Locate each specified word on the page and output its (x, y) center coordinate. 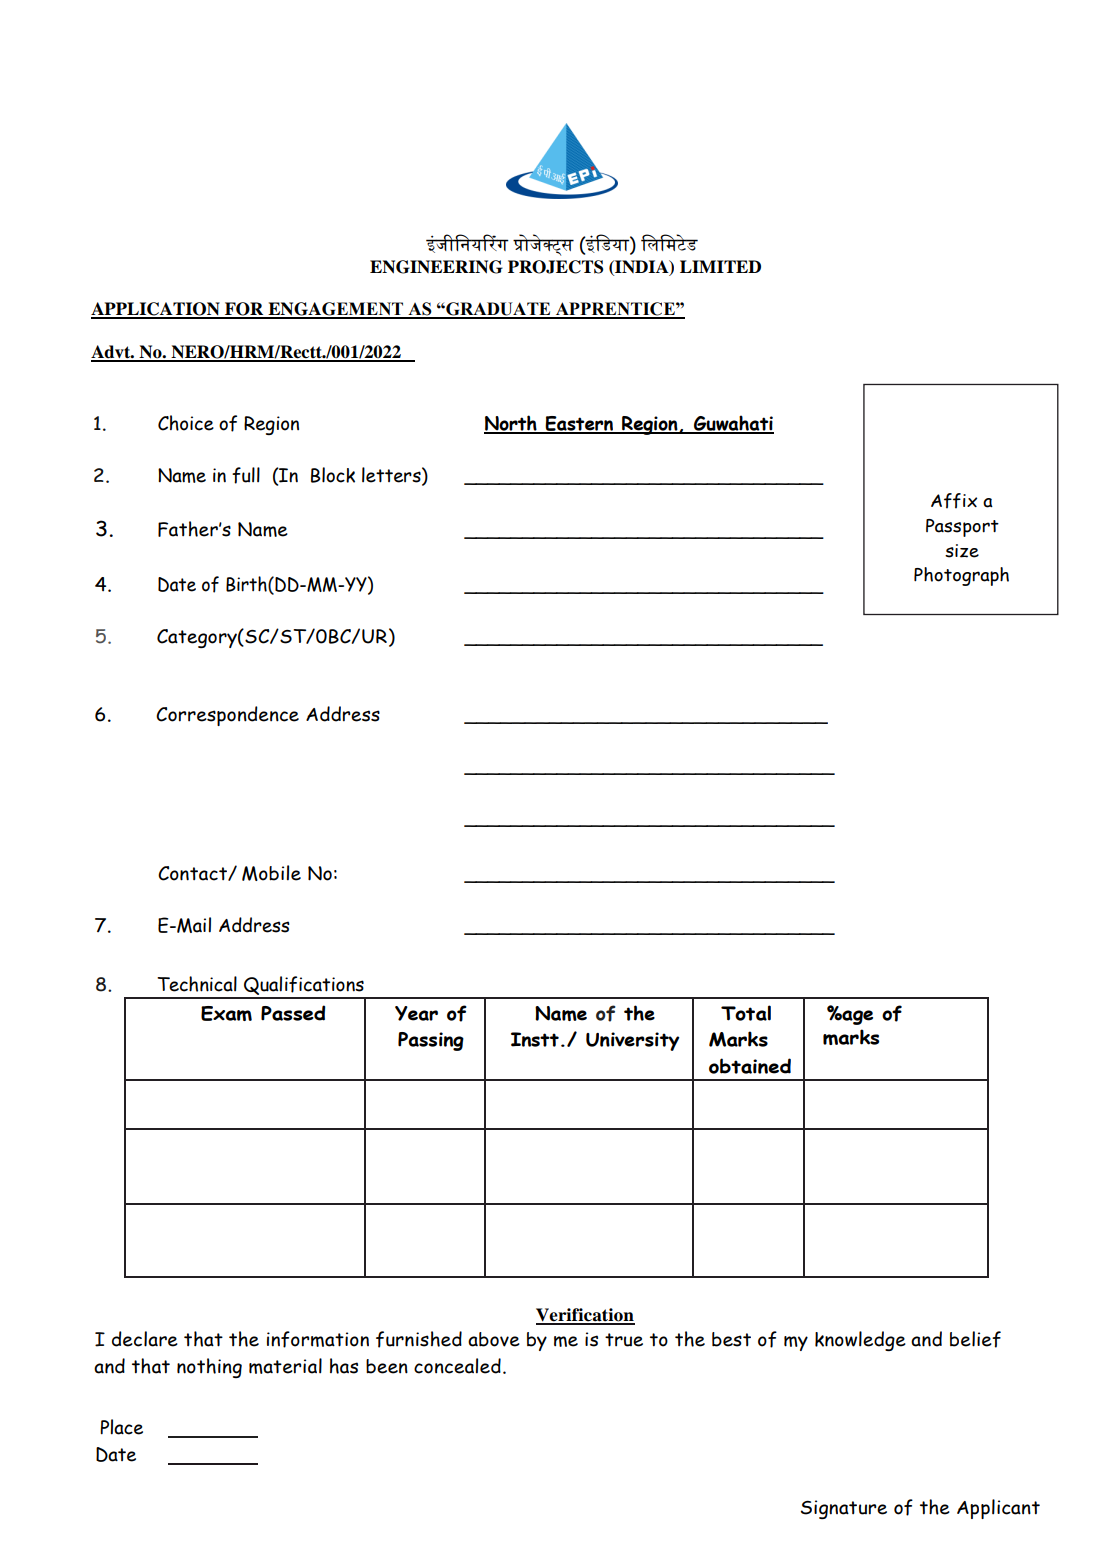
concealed (457, 1366)
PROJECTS (555, 267)
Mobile (271, 873)
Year (416, 1013)
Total (746, 1013)
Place (121, 1427)
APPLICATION (156, 310)
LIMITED (720, 266)
